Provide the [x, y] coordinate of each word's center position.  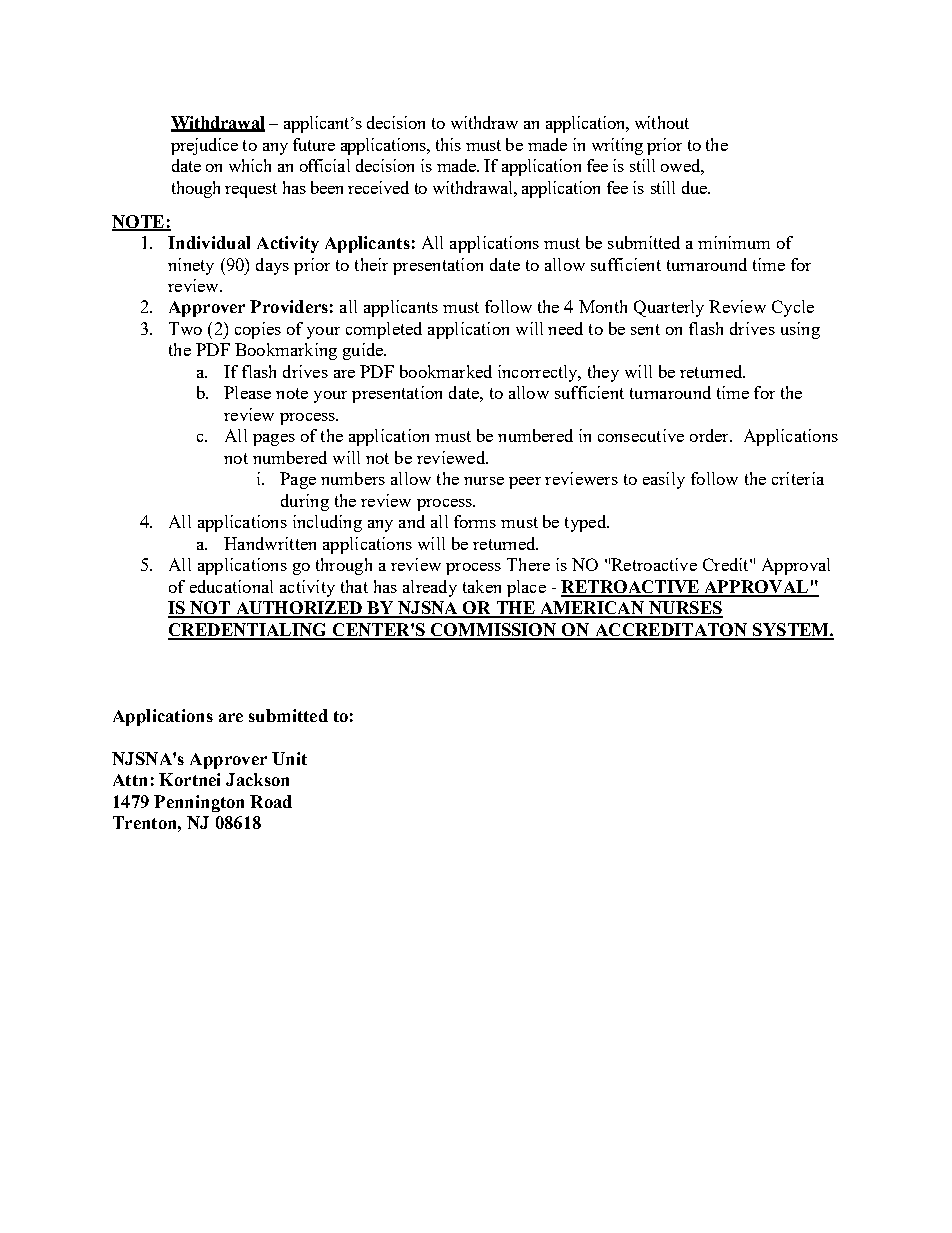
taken [482, 586]
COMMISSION [494, 631]
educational [231, 586]
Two [185, 328]
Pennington [199, 803]
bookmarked [446, 371]
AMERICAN [592, 609]
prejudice [204, 146]
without [662, 122]
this [448, 144]
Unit [289, 758]
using [800, 330]
